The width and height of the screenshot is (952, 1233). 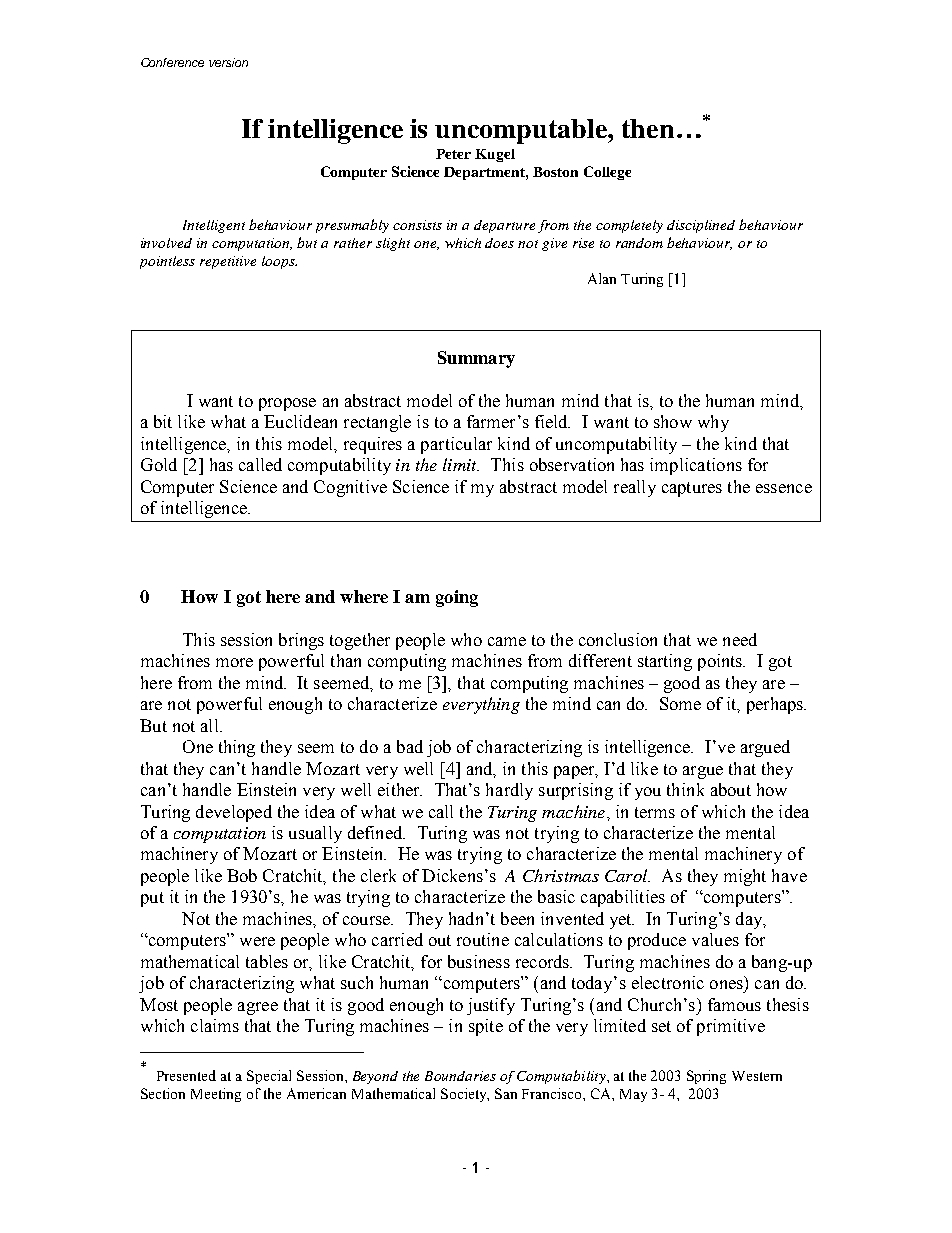 What do you see at coordinates (457, 598) in the screenshot?
I see `going` at bounding box center [457, 598].
